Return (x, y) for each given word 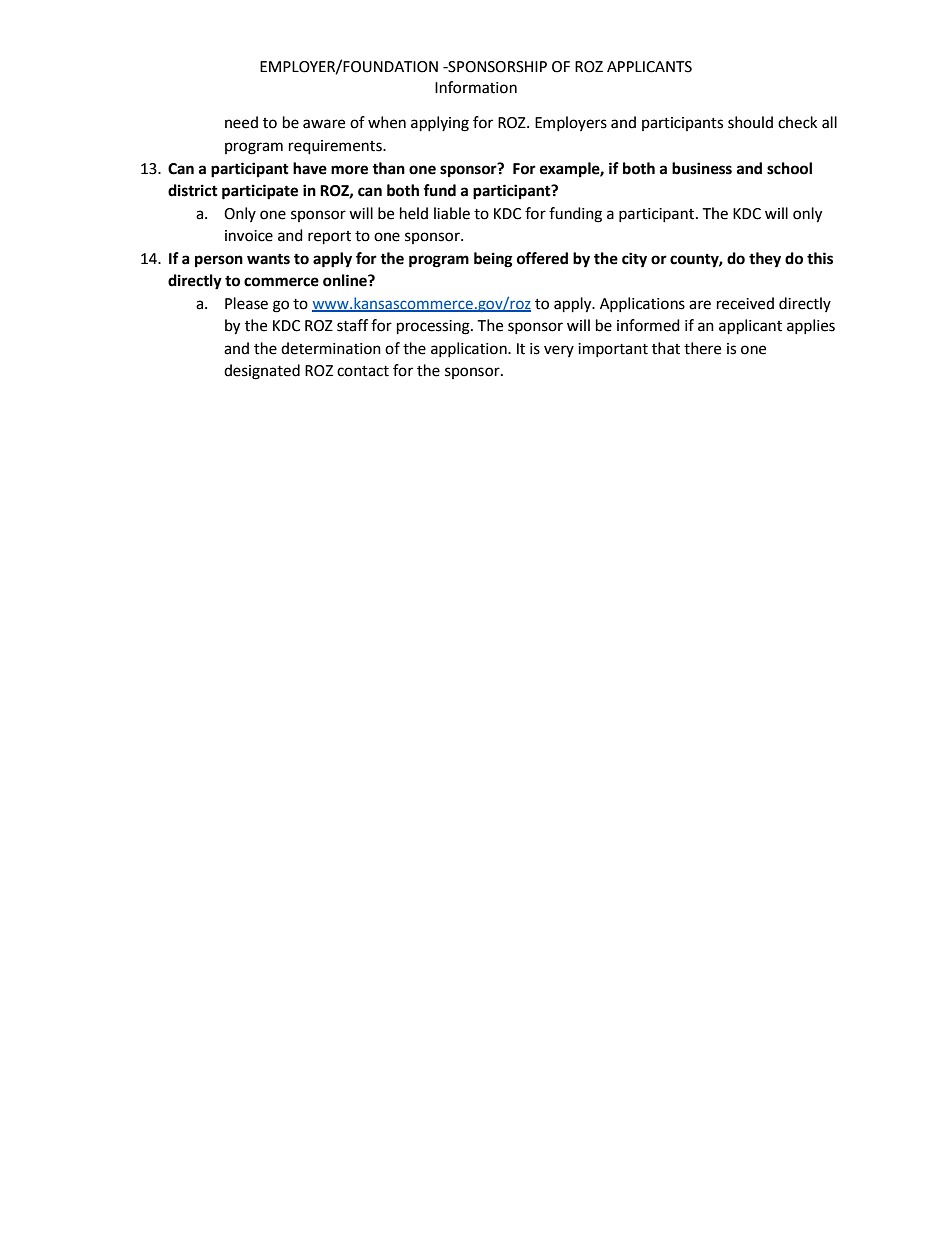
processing (434, 327)
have (310, 168)
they (765, 260)
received (745, 303)
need (241, 122)
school (789, 168)
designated (262, 372)
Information (476, 87)
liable (452, 213)
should (750, 122)
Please (246, 303)
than (388, 168)
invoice (249, 236)
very (559, 351)
